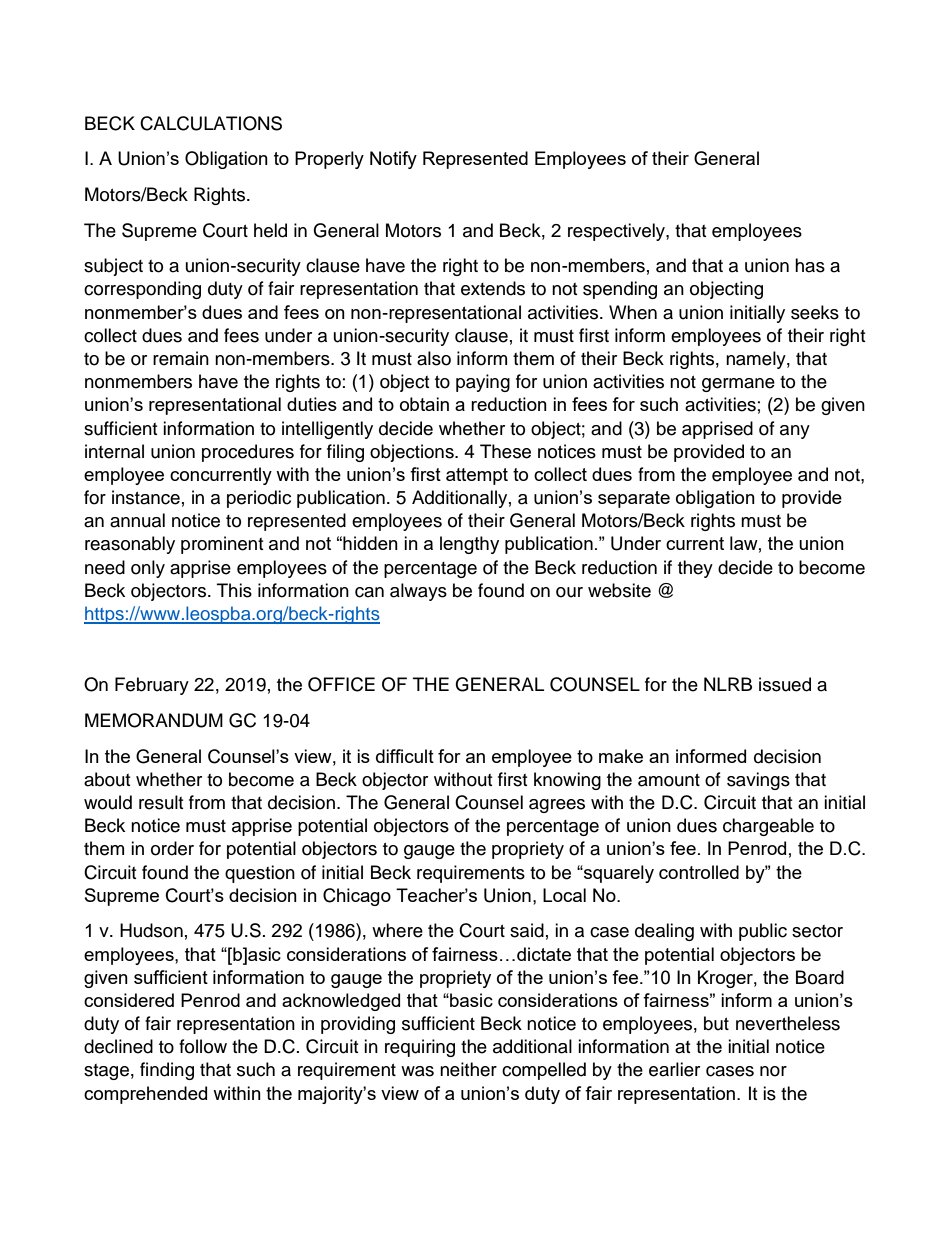 This page has width=952, height=1233. What do you see at coordinates (181, 358) in the page?
I see `remain` at bounding box center [181, 358].
